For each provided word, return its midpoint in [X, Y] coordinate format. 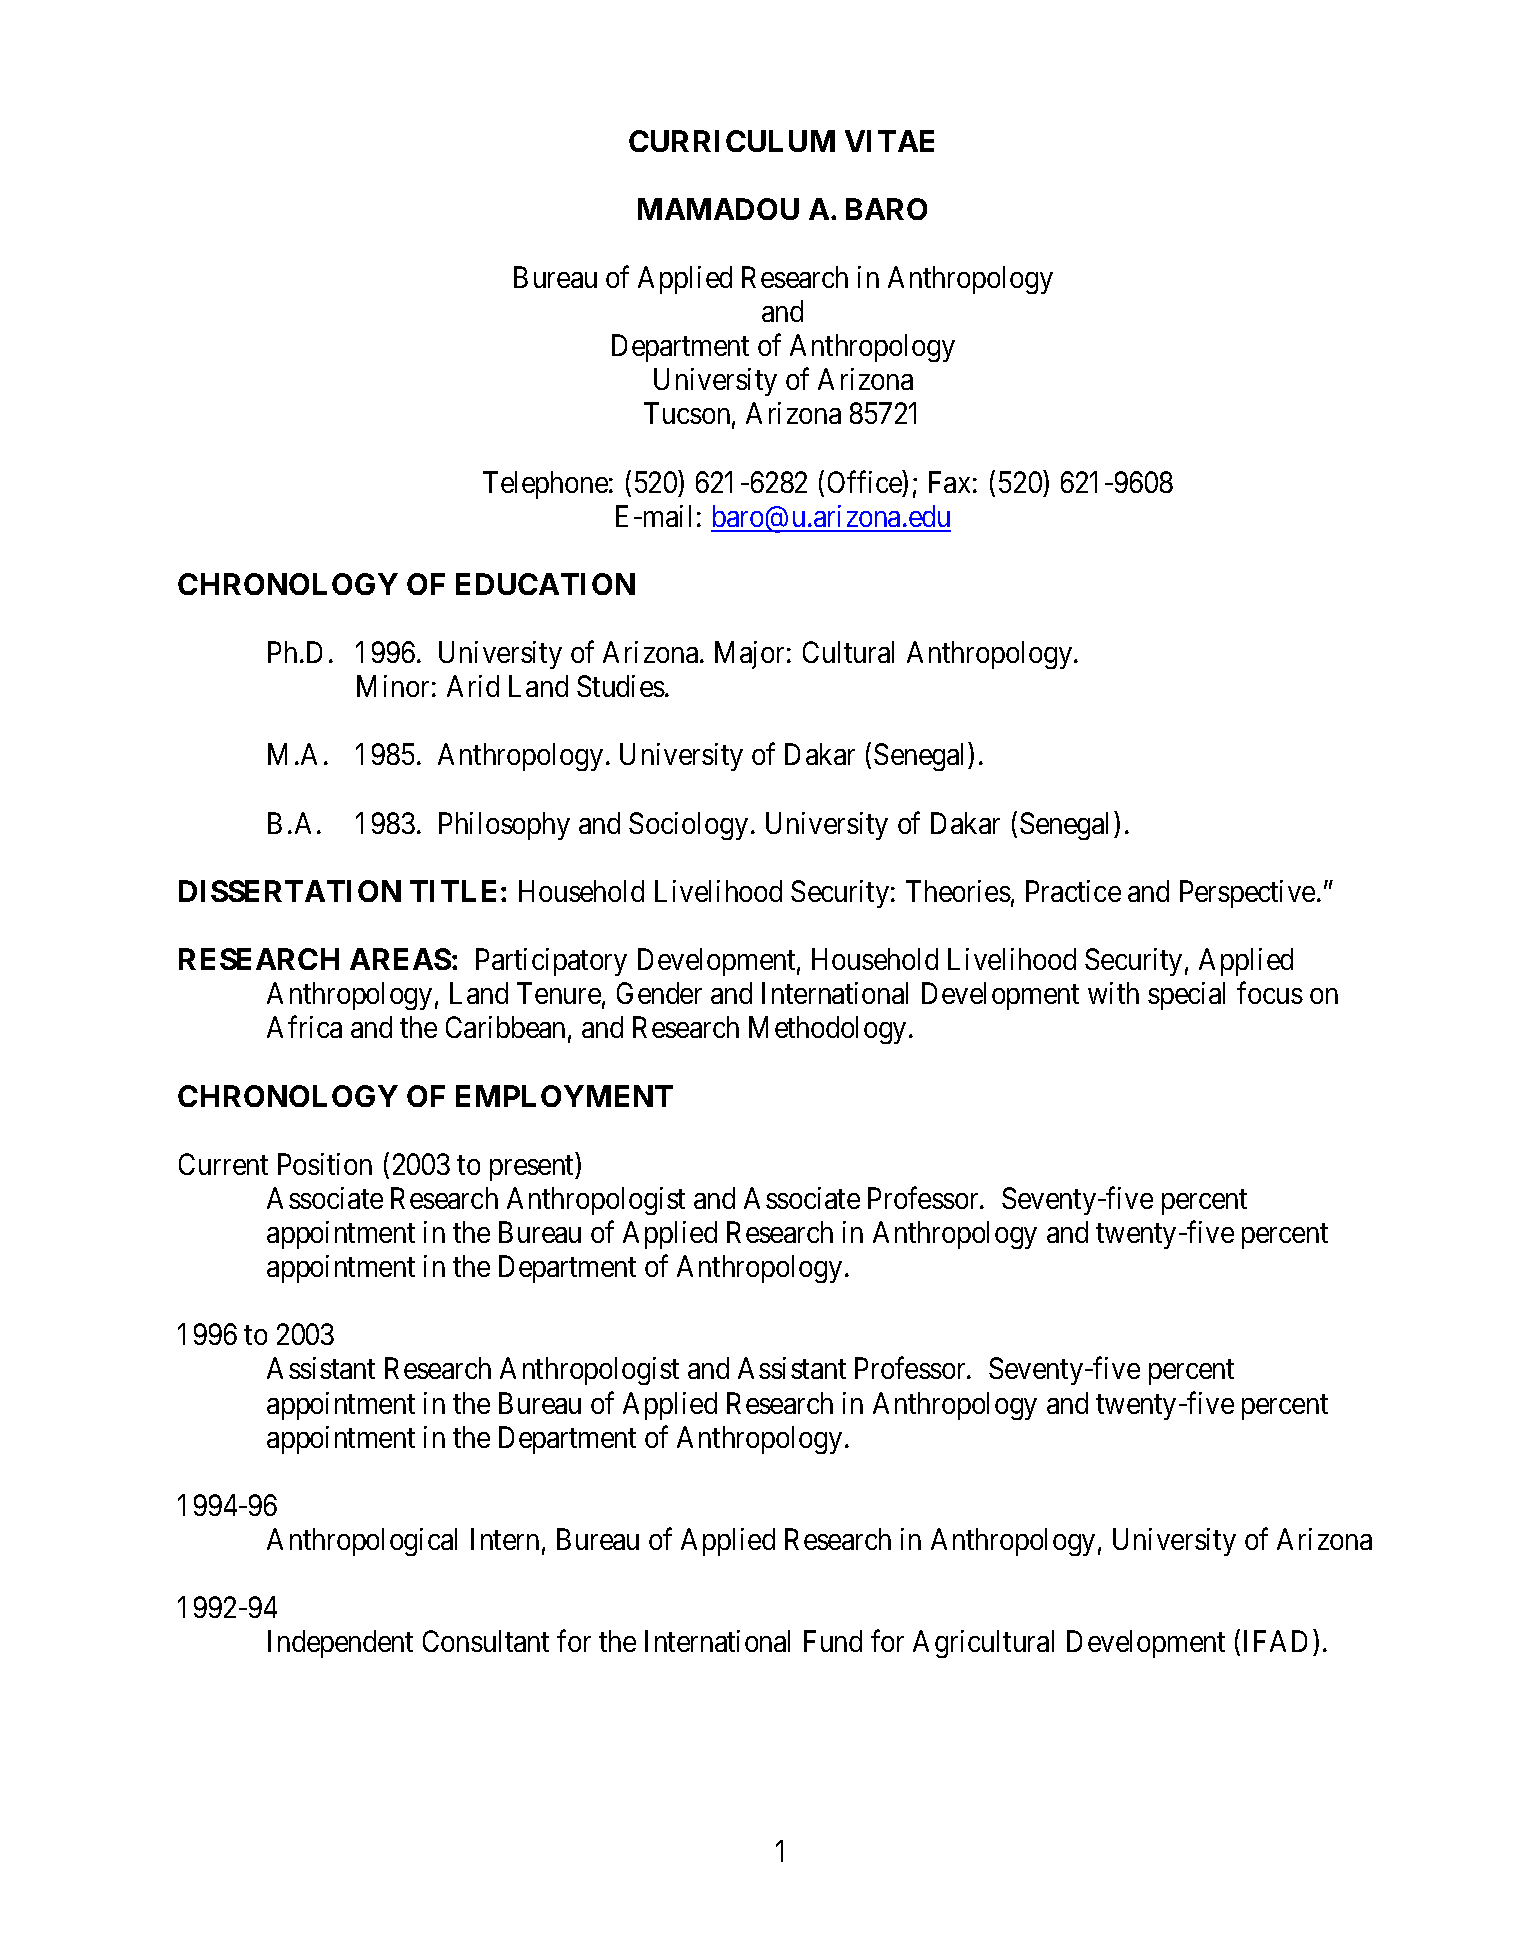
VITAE [889, 141]
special [1186, 996]
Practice [1073, 891]
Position [325, 1164]
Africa [304, 1027]
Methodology [827, 1030]
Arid [473, 686]
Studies [621, 686]
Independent [340, 1644]
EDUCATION [545, 584]
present [533, 1168]
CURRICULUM [732, 141]
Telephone [545, 485]
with [1113, 993]
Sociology [688, 826]
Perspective [1247, 894]
